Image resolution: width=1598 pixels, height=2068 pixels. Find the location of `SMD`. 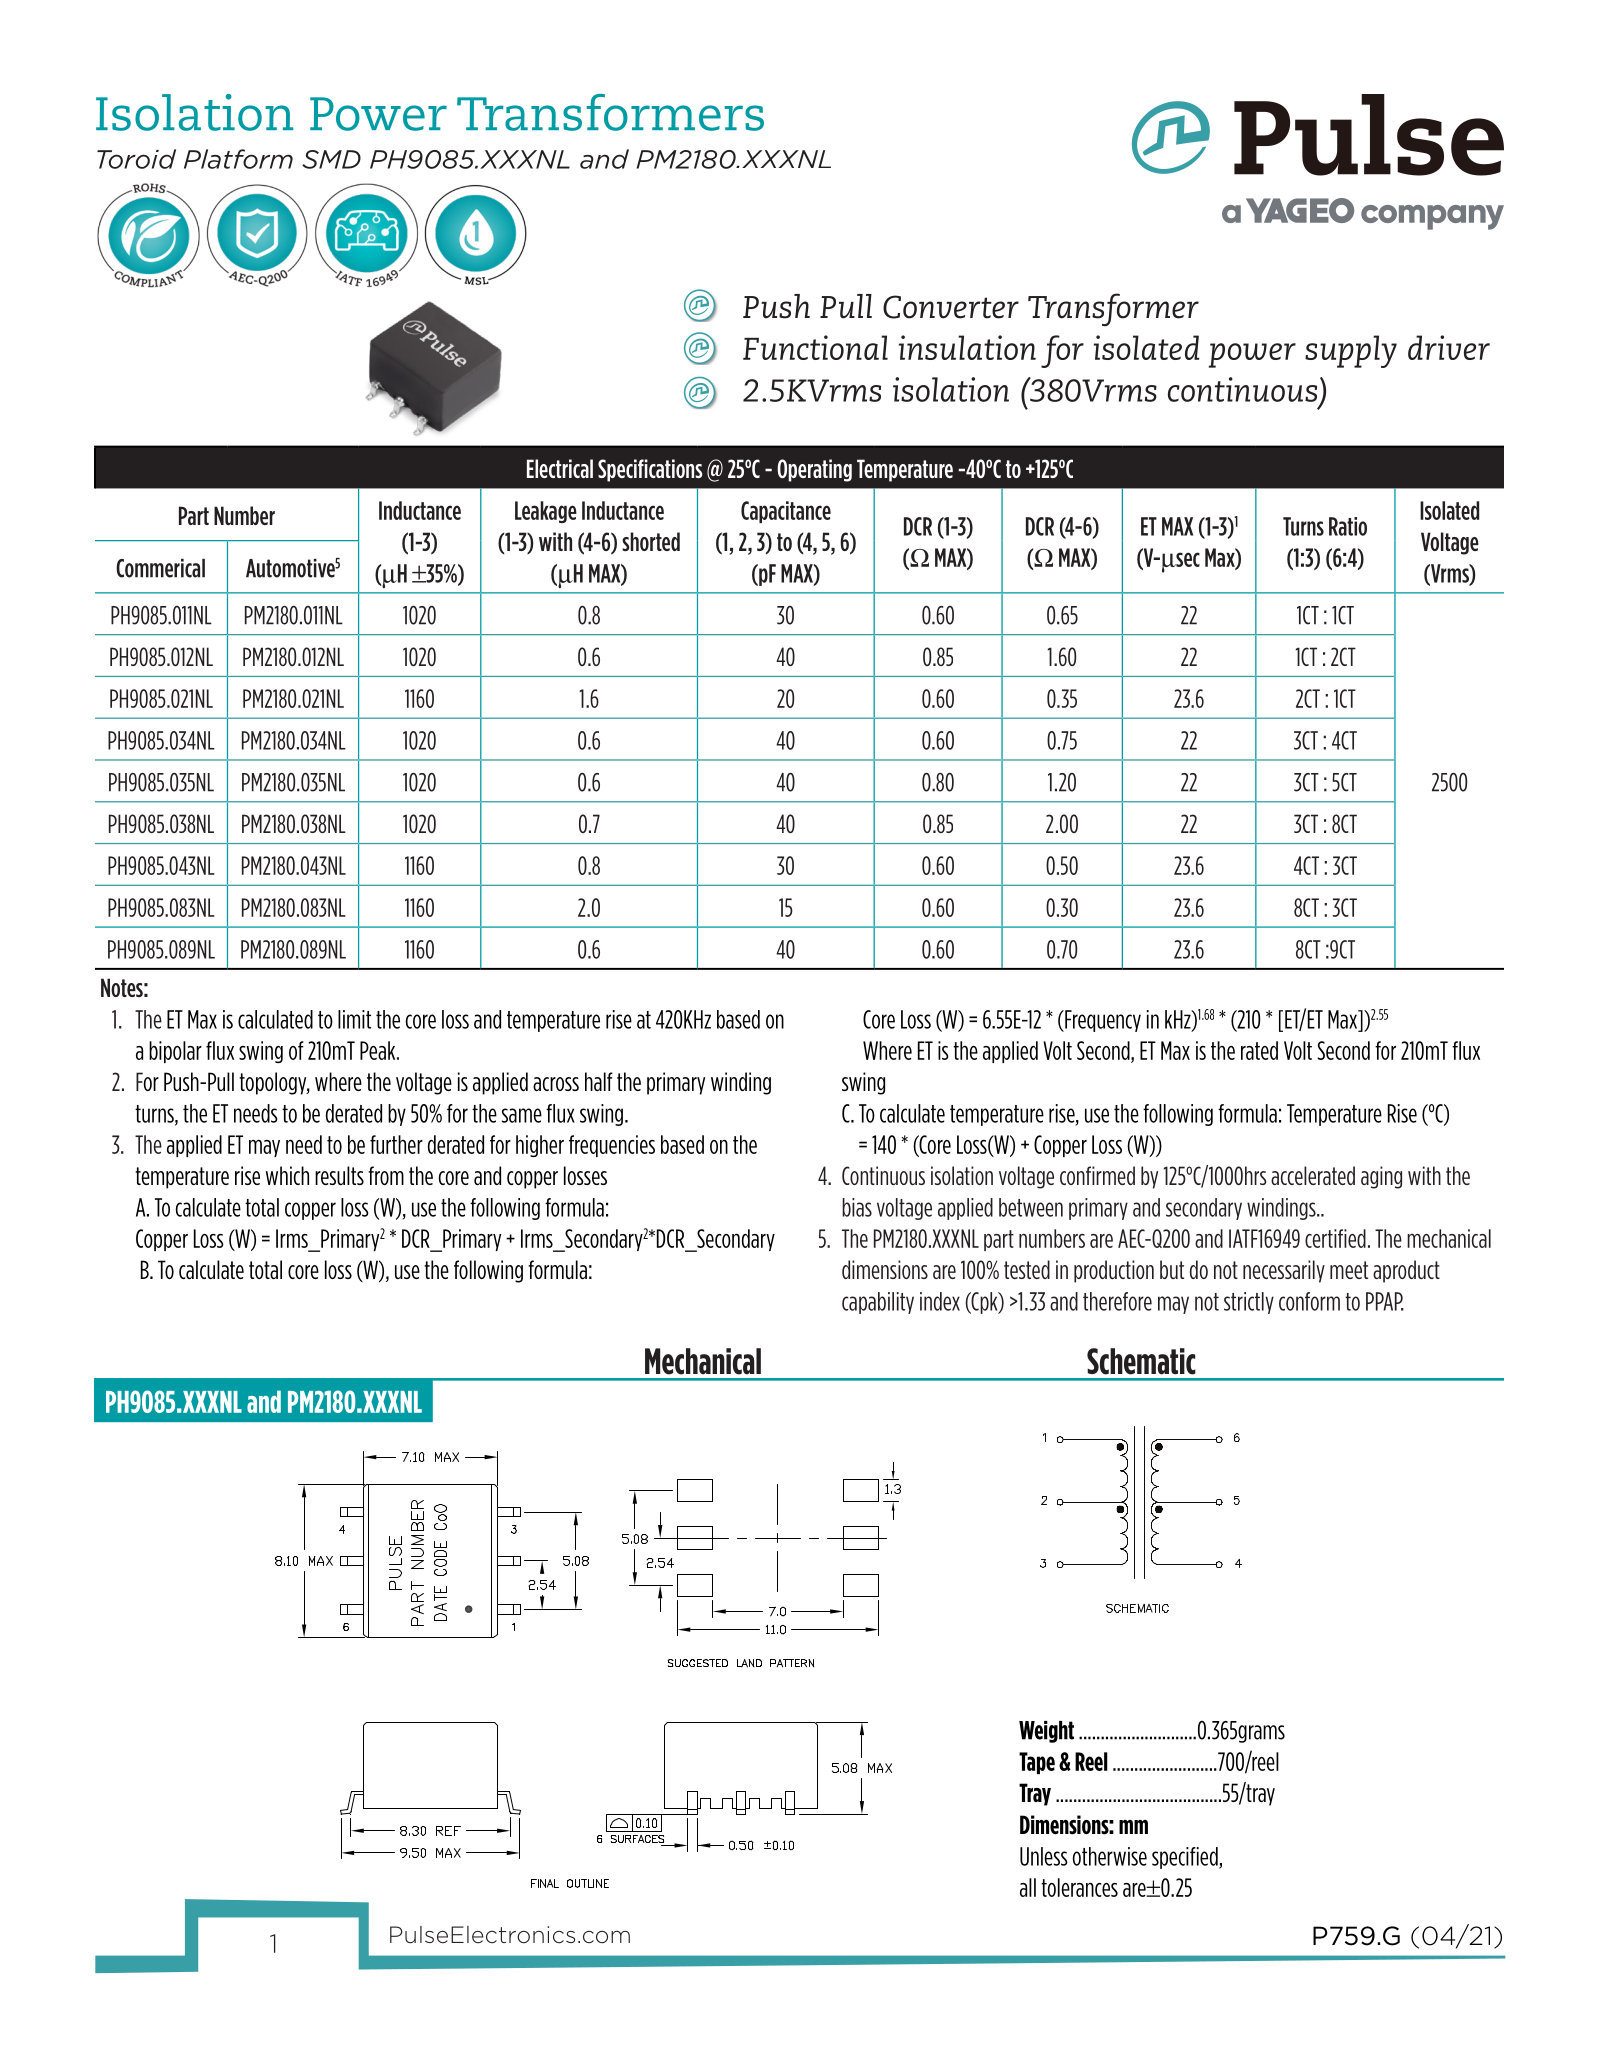

SMD is located at coordinates (331, 159).
